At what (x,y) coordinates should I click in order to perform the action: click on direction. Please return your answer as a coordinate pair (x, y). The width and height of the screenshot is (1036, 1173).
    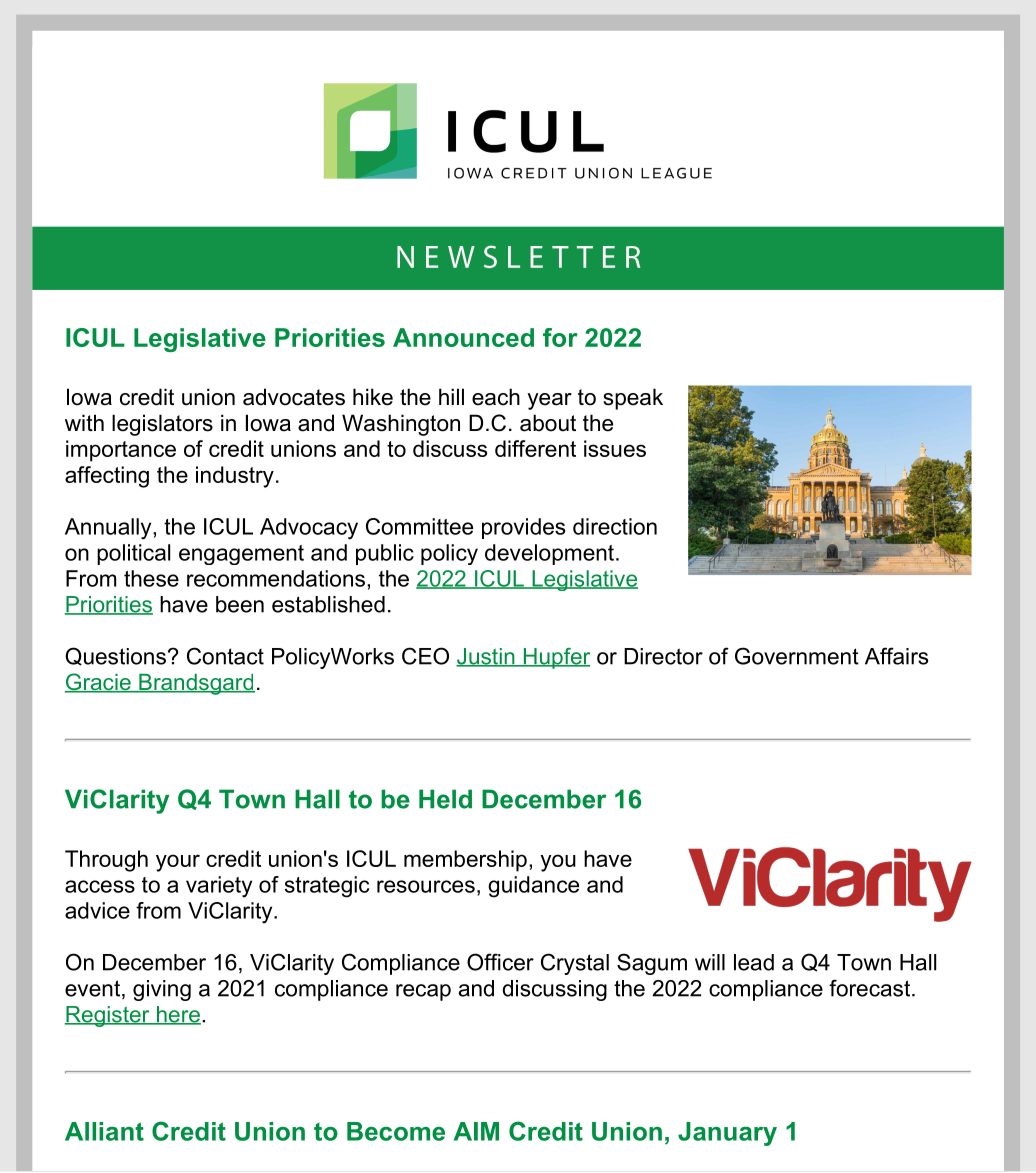
    Looking at the image, I should click on (615, 526).
